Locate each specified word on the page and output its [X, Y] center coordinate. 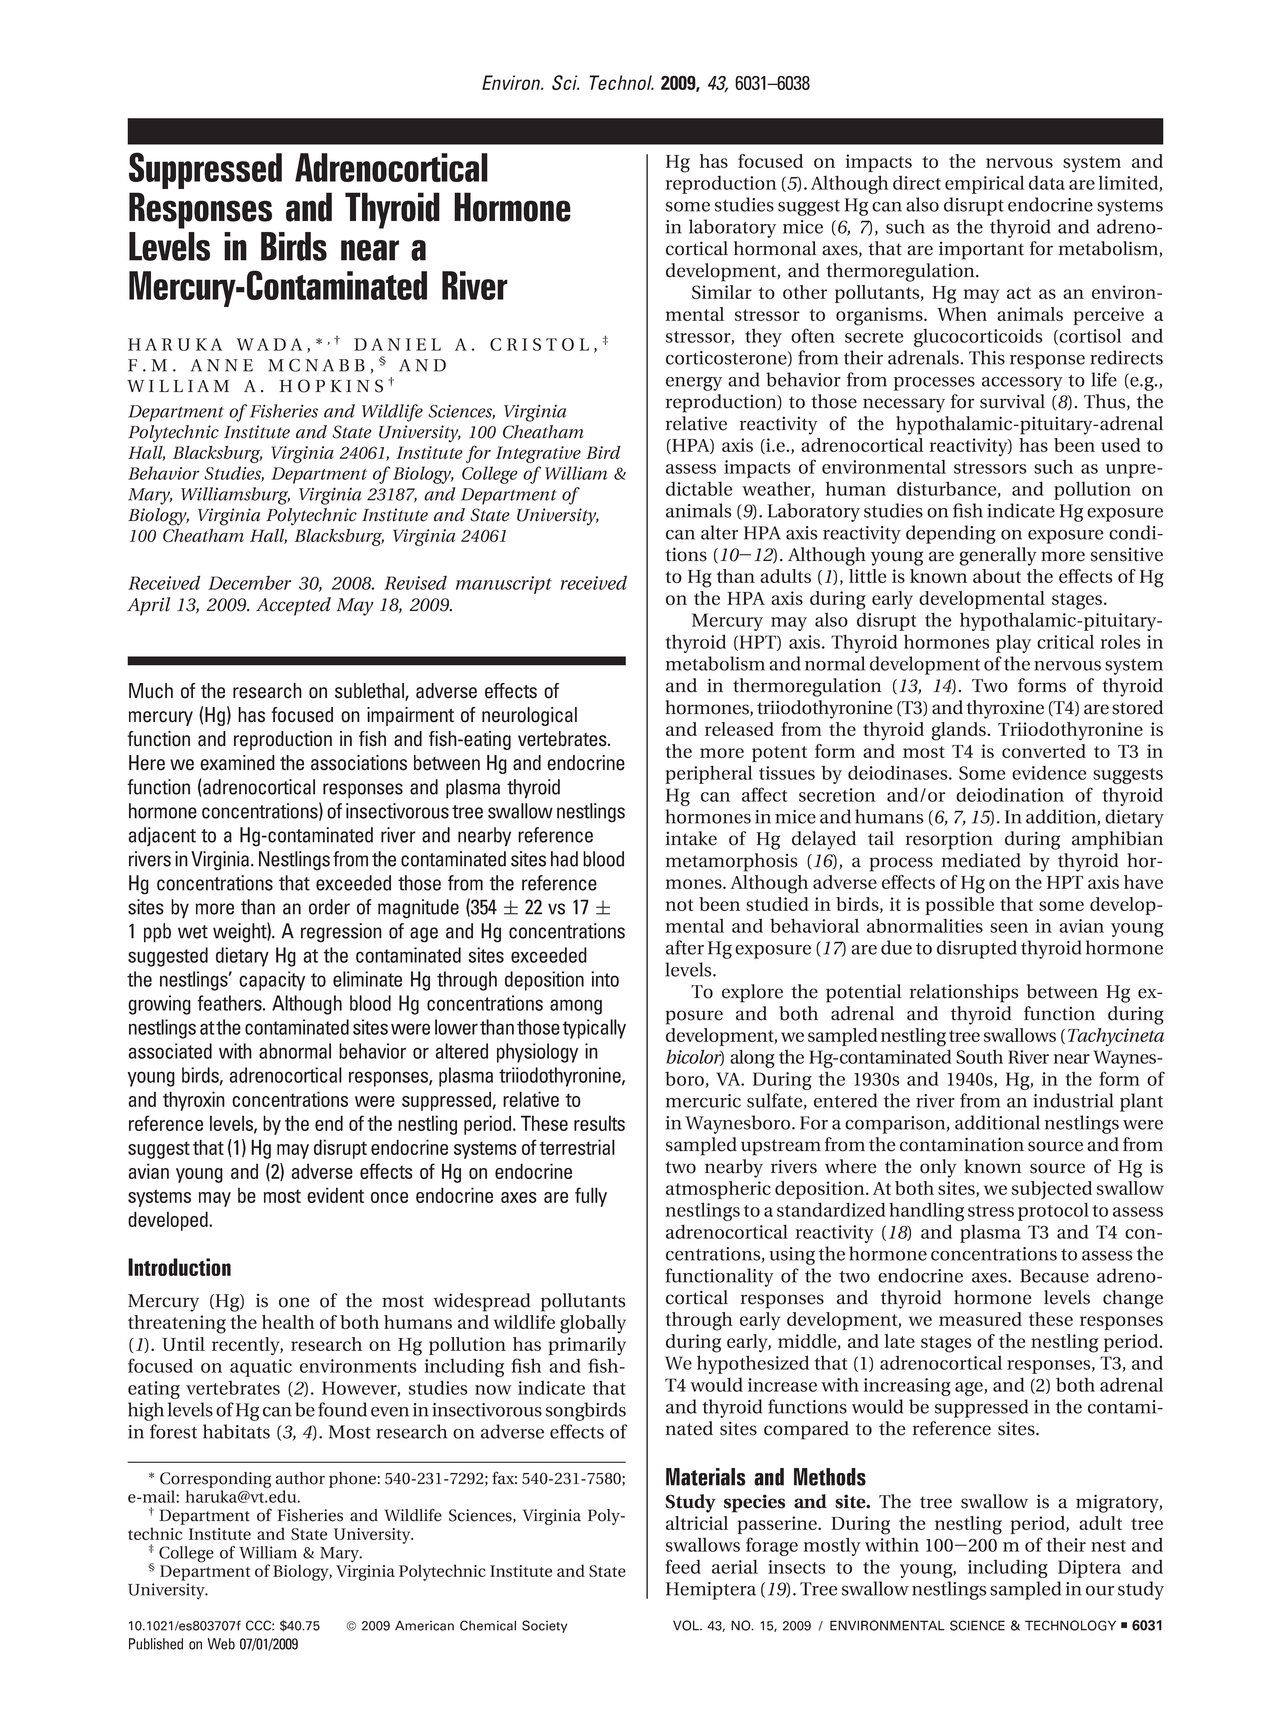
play [1013, 643]
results [599, 1123]
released [739, 729]
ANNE [222, 365]
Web [221, 1644]
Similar [722, 292]
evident [335, 1195]
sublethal [370, 692]
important [981, 251]
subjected [1052, 1190]
